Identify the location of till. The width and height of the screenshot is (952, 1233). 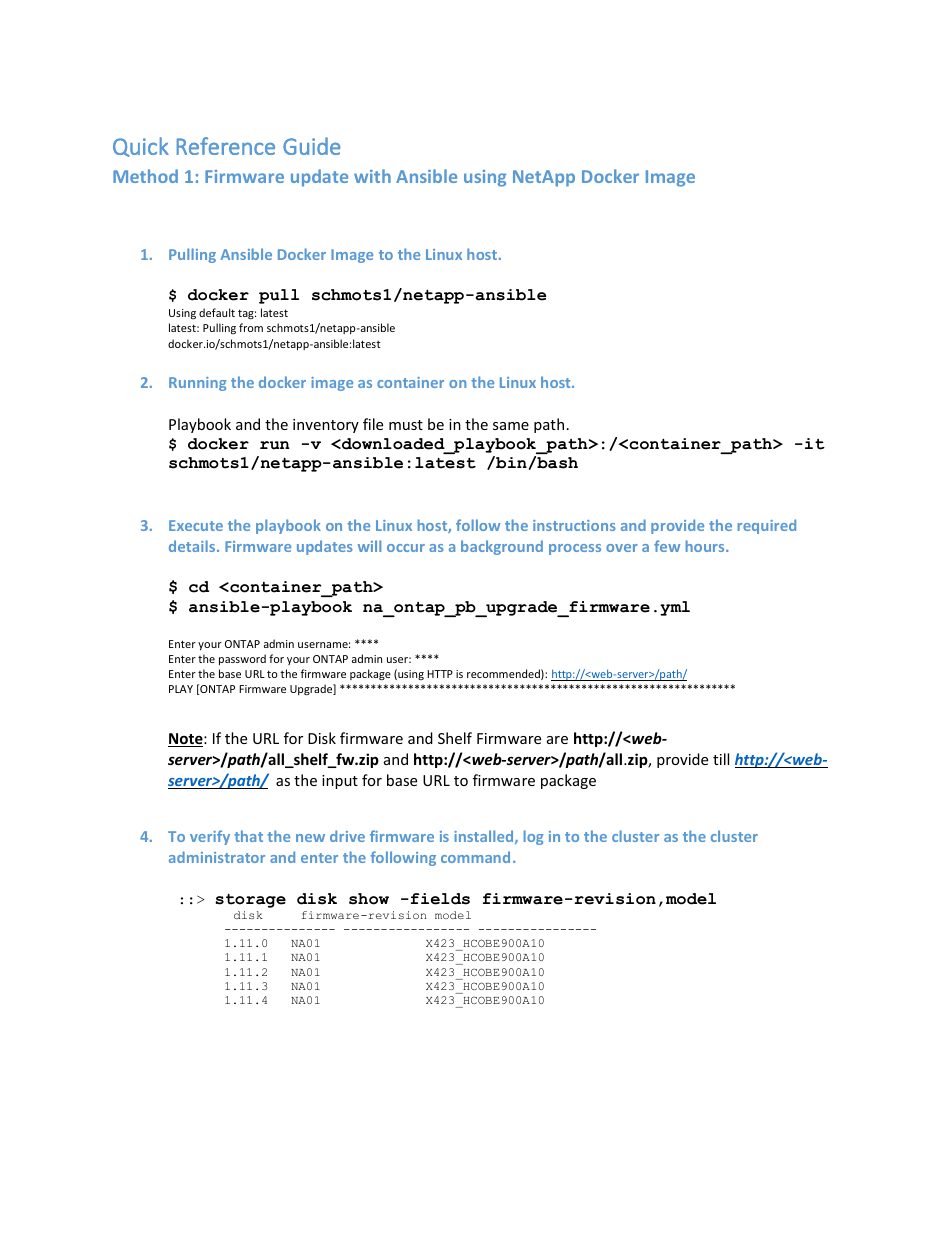
(721, 759).
